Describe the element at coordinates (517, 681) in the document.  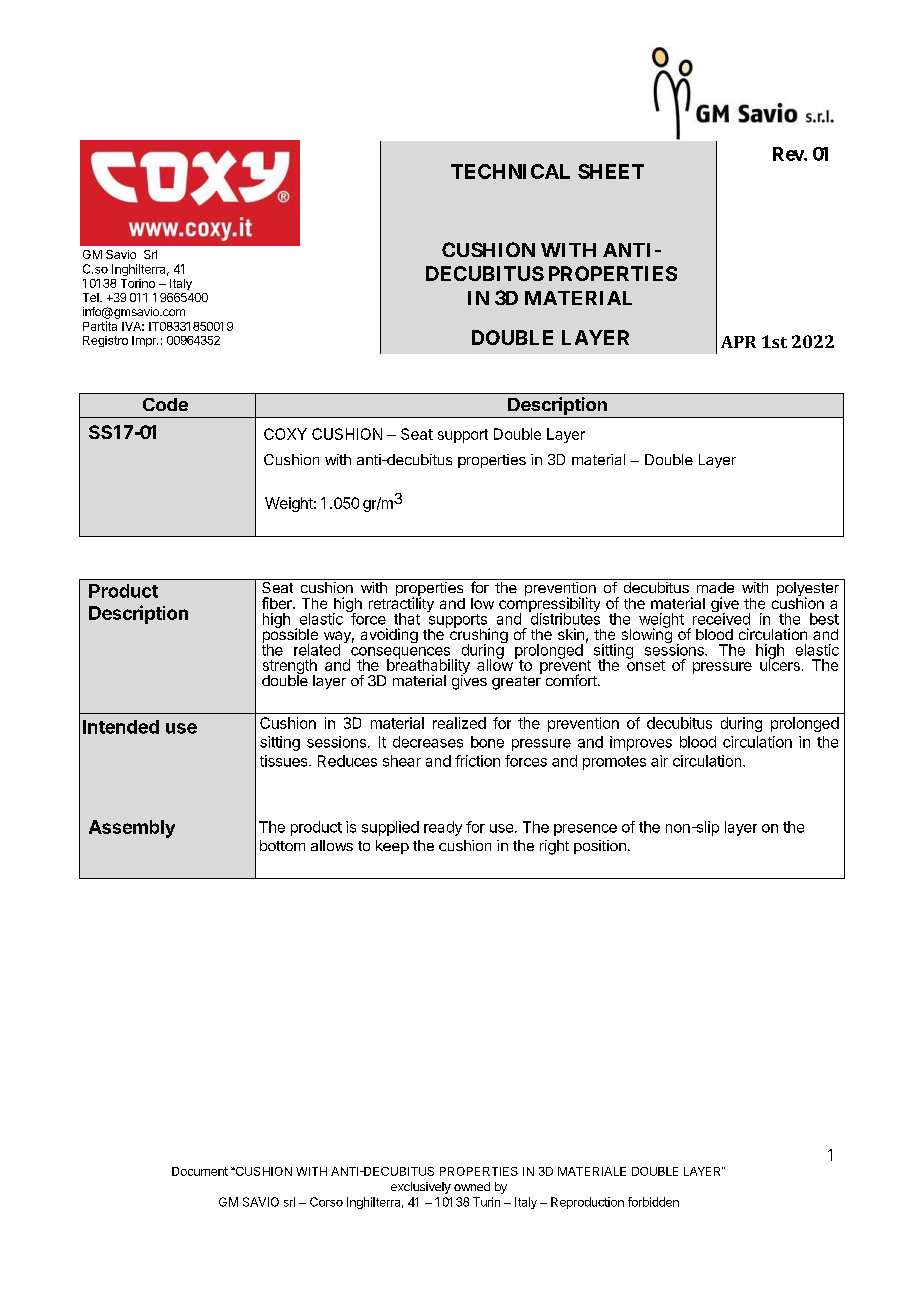
I see `greater` at that location.
